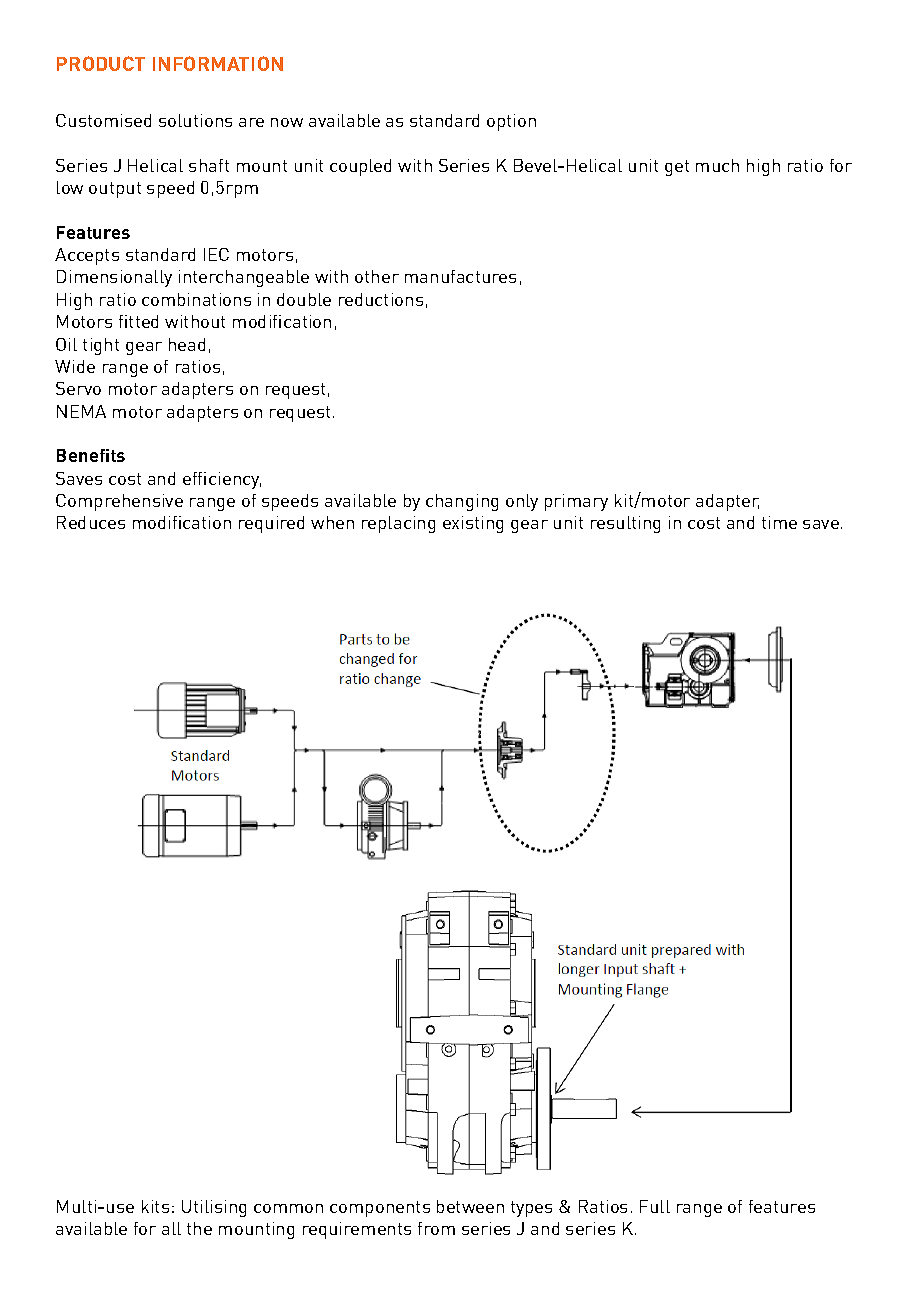  I want to click on Reduces, so click(91, 522).
